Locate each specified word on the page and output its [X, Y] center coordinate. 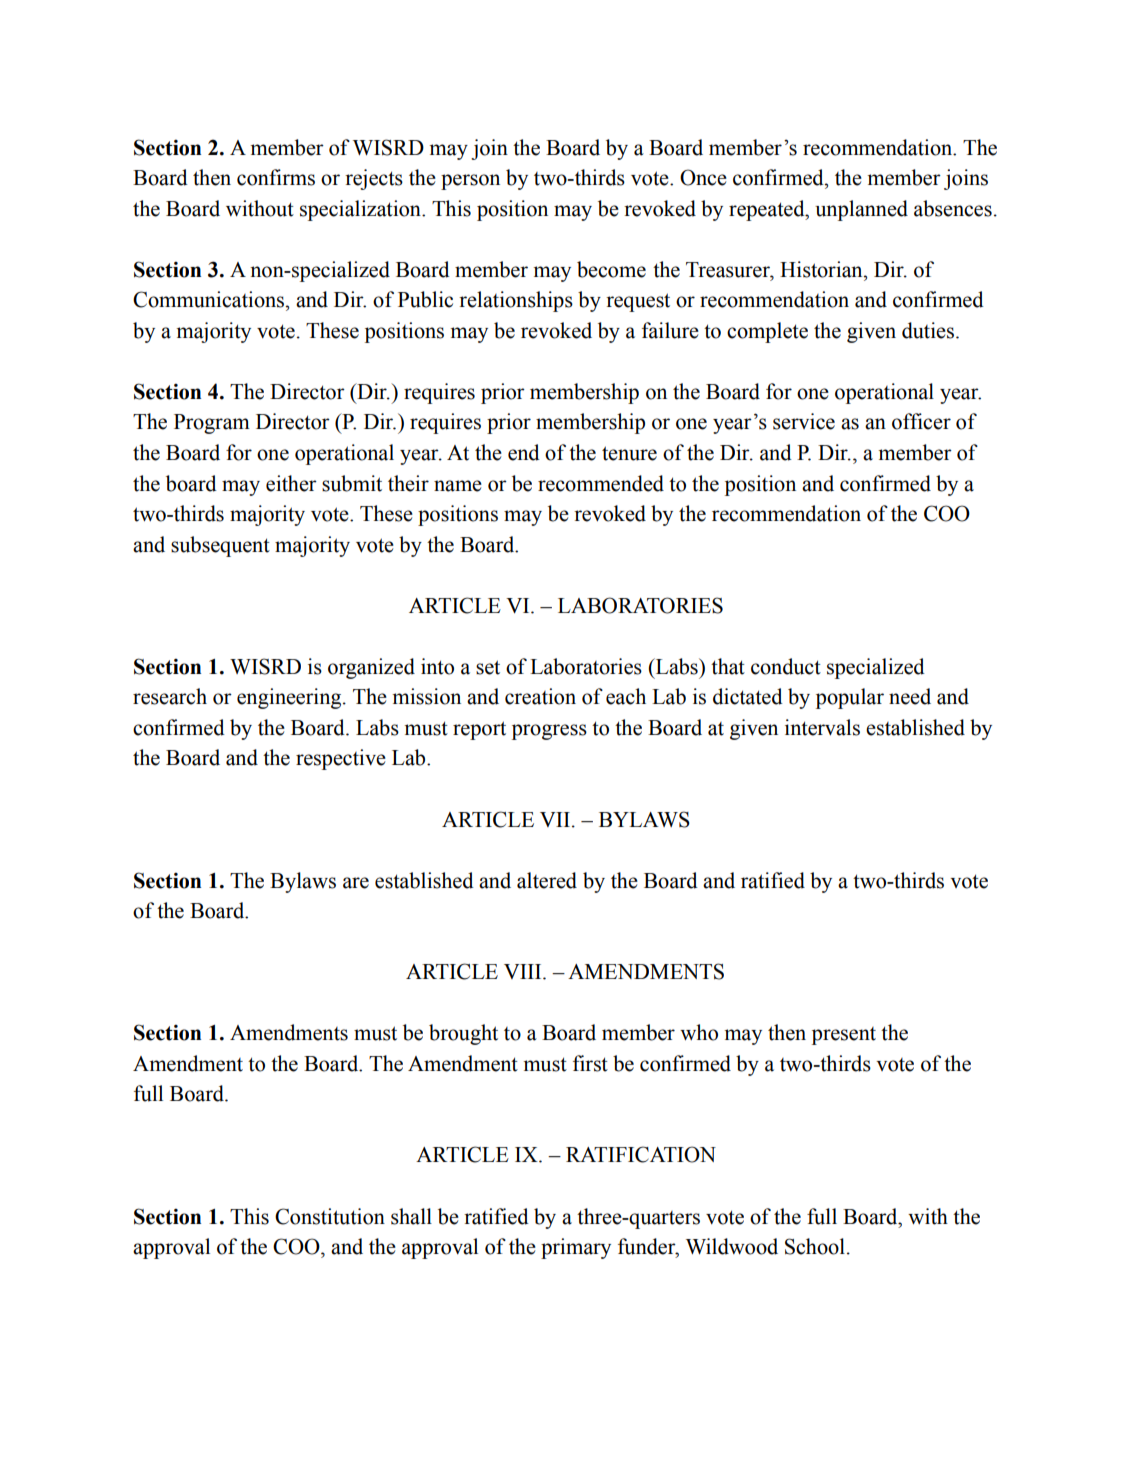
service [804, 421]
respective [341, 759]
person [470, 182]
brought [463, 1034]
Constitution [330, 1216]
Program [212, 424]
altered [547, 880]
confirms [276, 177]
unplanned [861, 210]
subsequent [220, 546]
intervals [822, 727]
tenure [629, 453]
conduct [786, 666]
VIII [524, 971]
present [844, 1036]
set [488, 667]
